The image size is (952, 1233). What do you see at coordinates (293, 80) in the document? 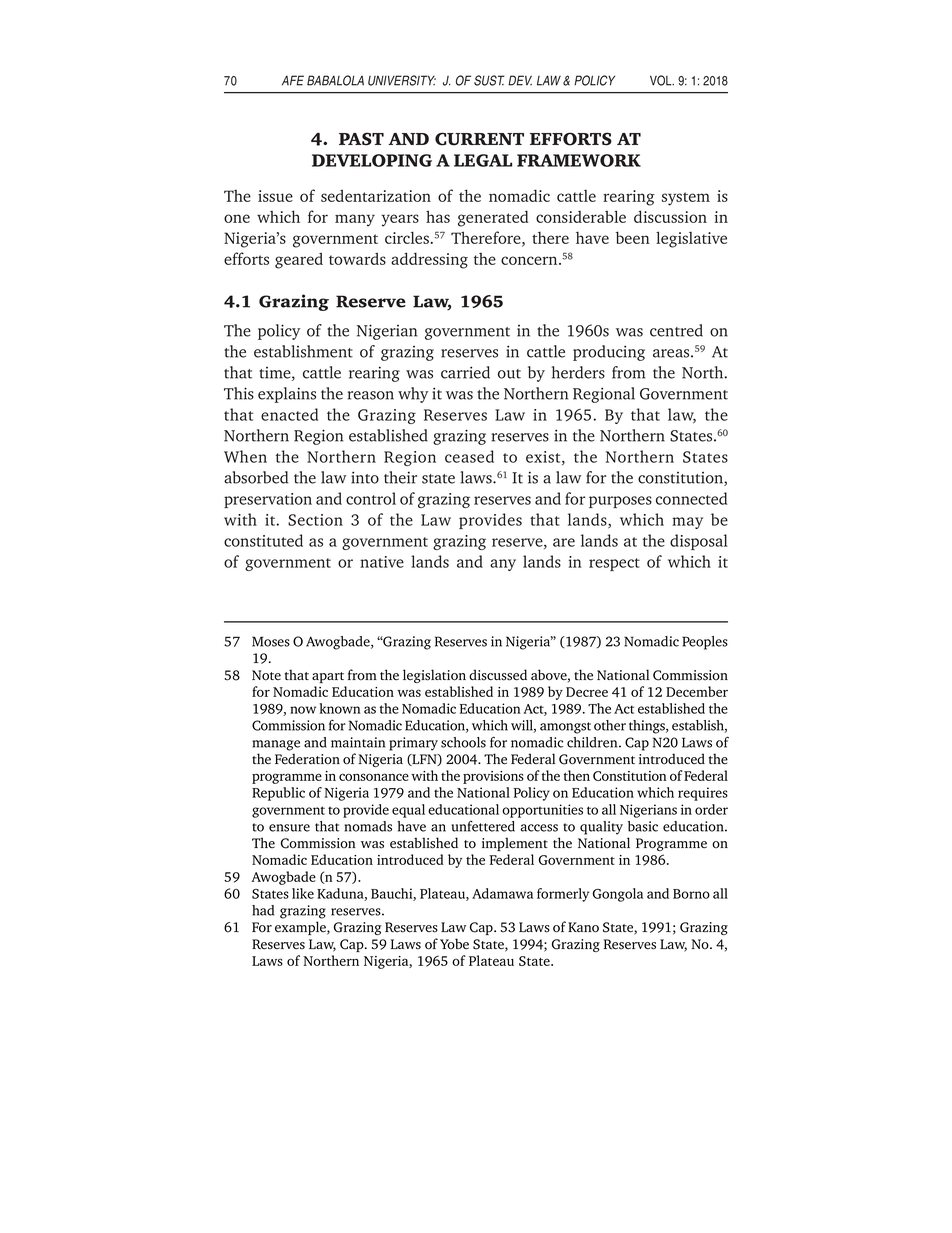
I see `AFE` at bounding box center [293, 80].
